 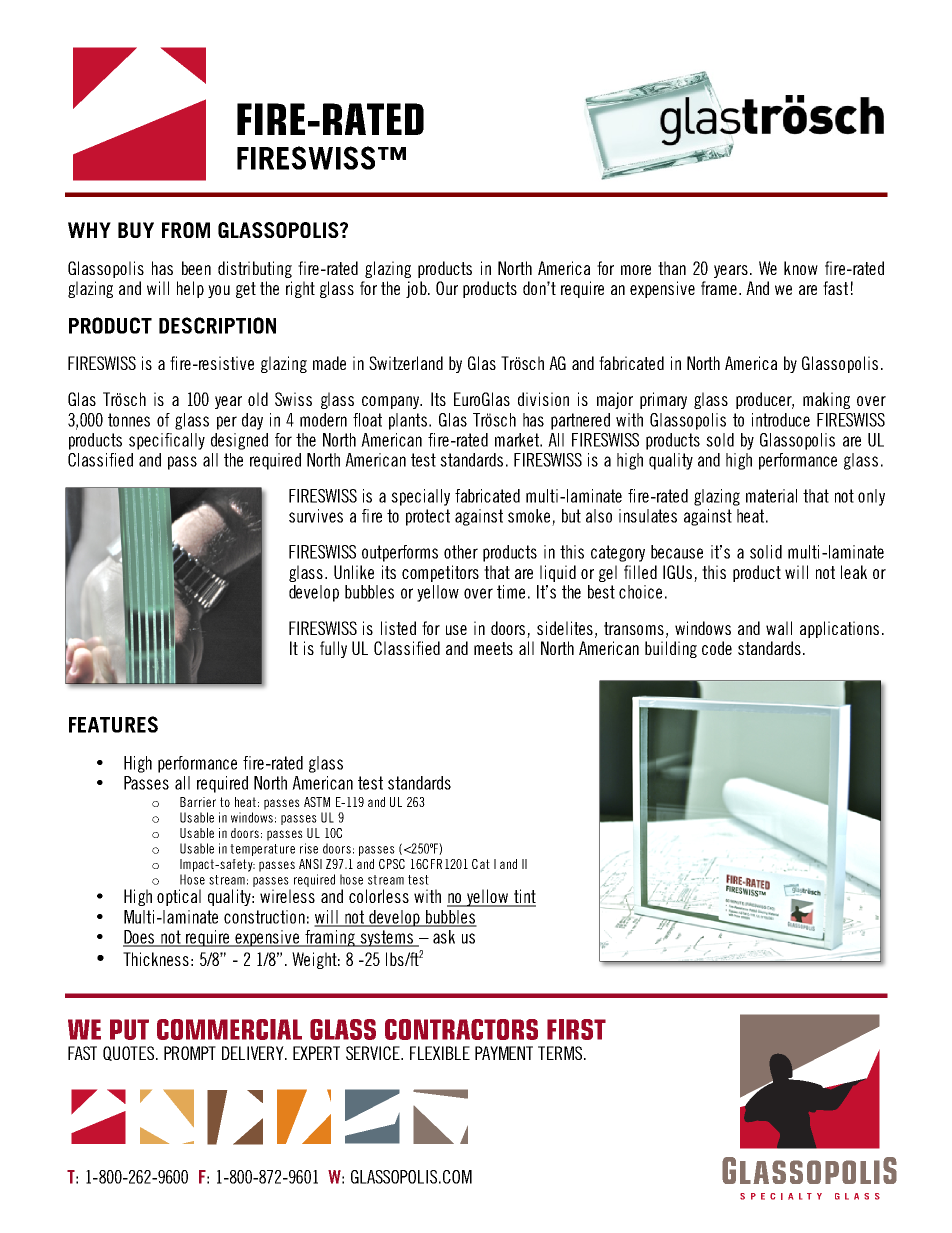 I want to click on code, so click(x=717, y=648).
